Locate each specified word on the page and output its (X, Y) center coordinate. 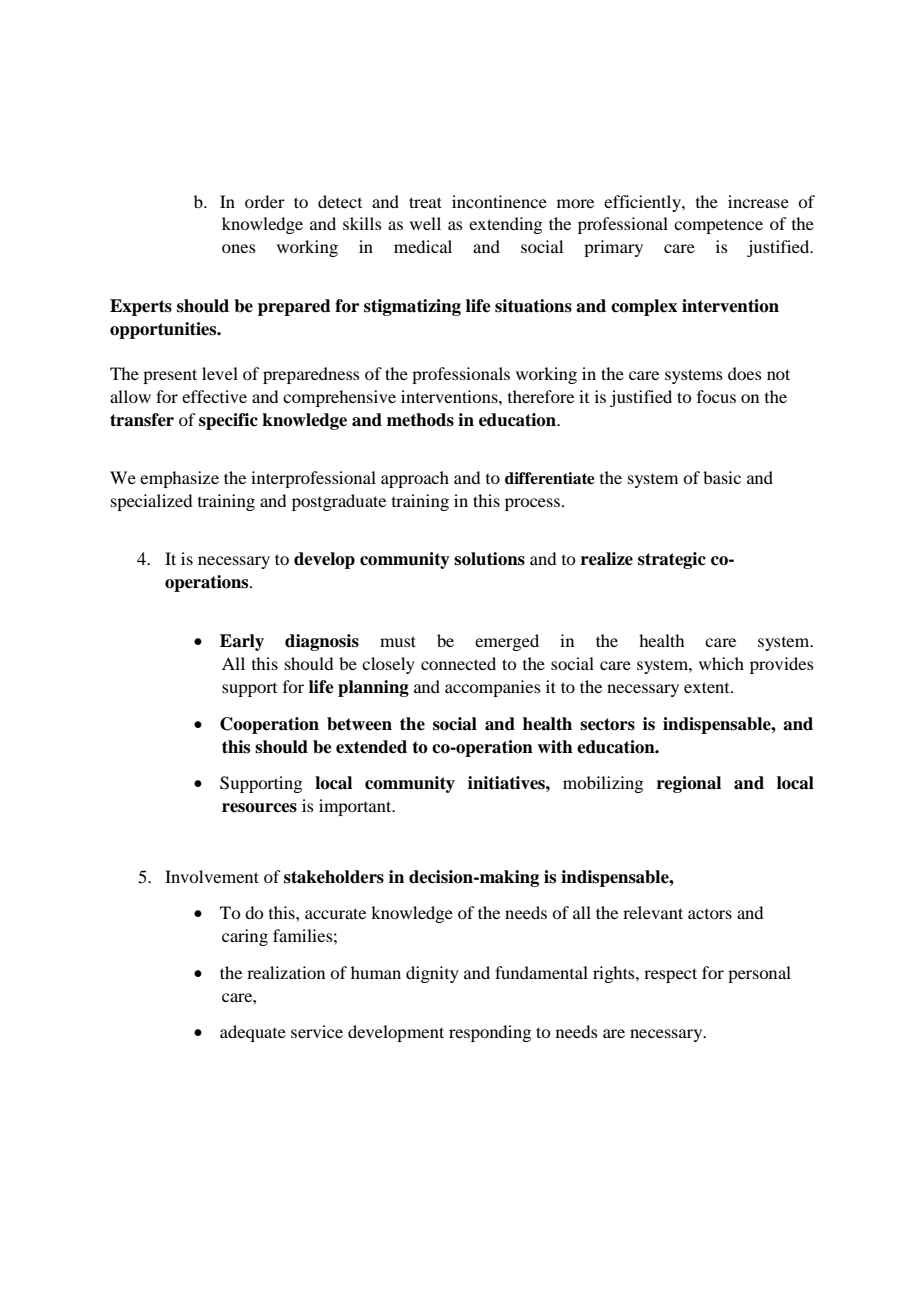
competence (718, 226)
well (425, 223)
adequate (253, 1033)
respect (670, 975)
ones (239, 248)
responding (490, 1033)
